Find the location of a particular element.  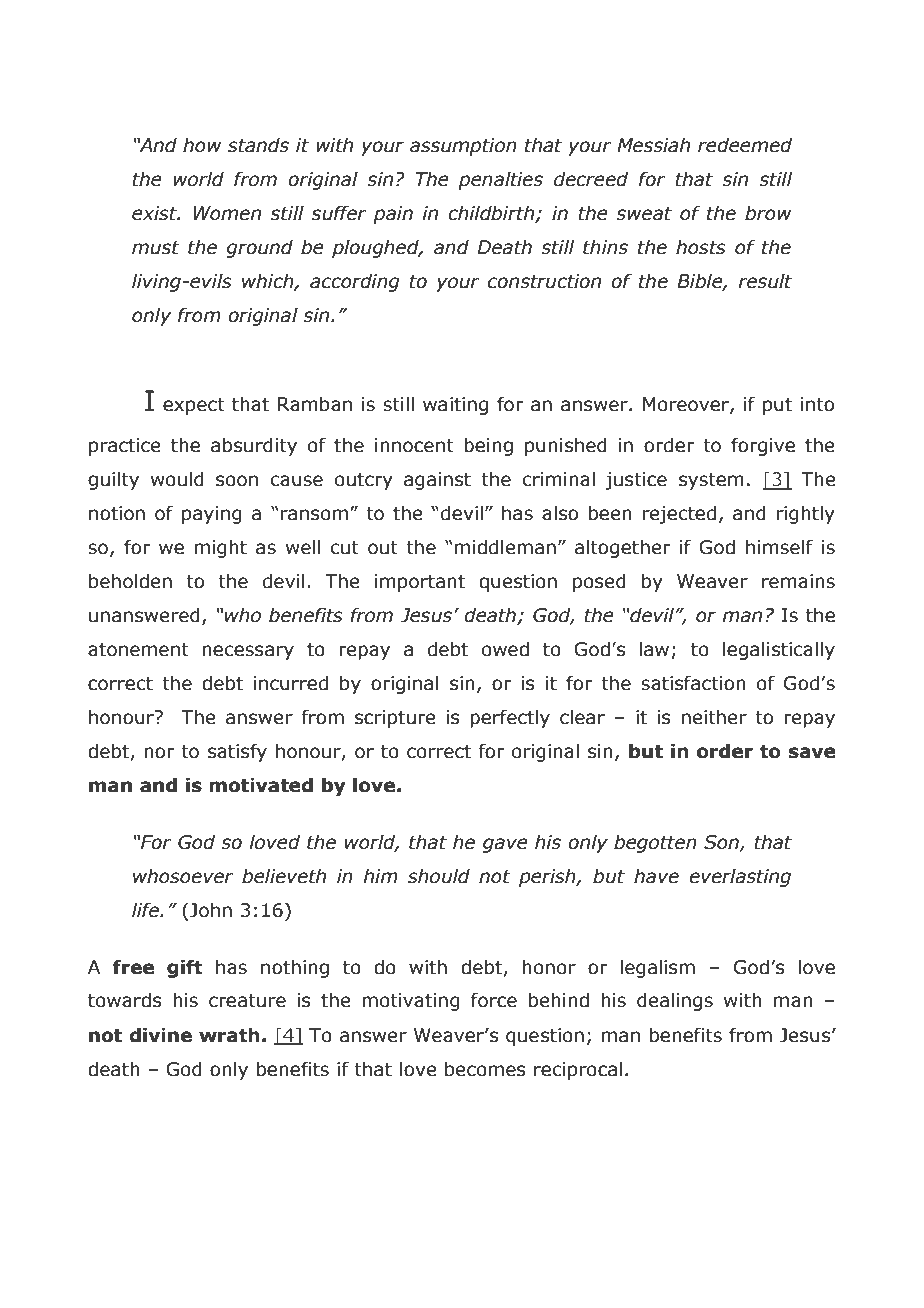

redeemed is located at coordinates (745, 145).
